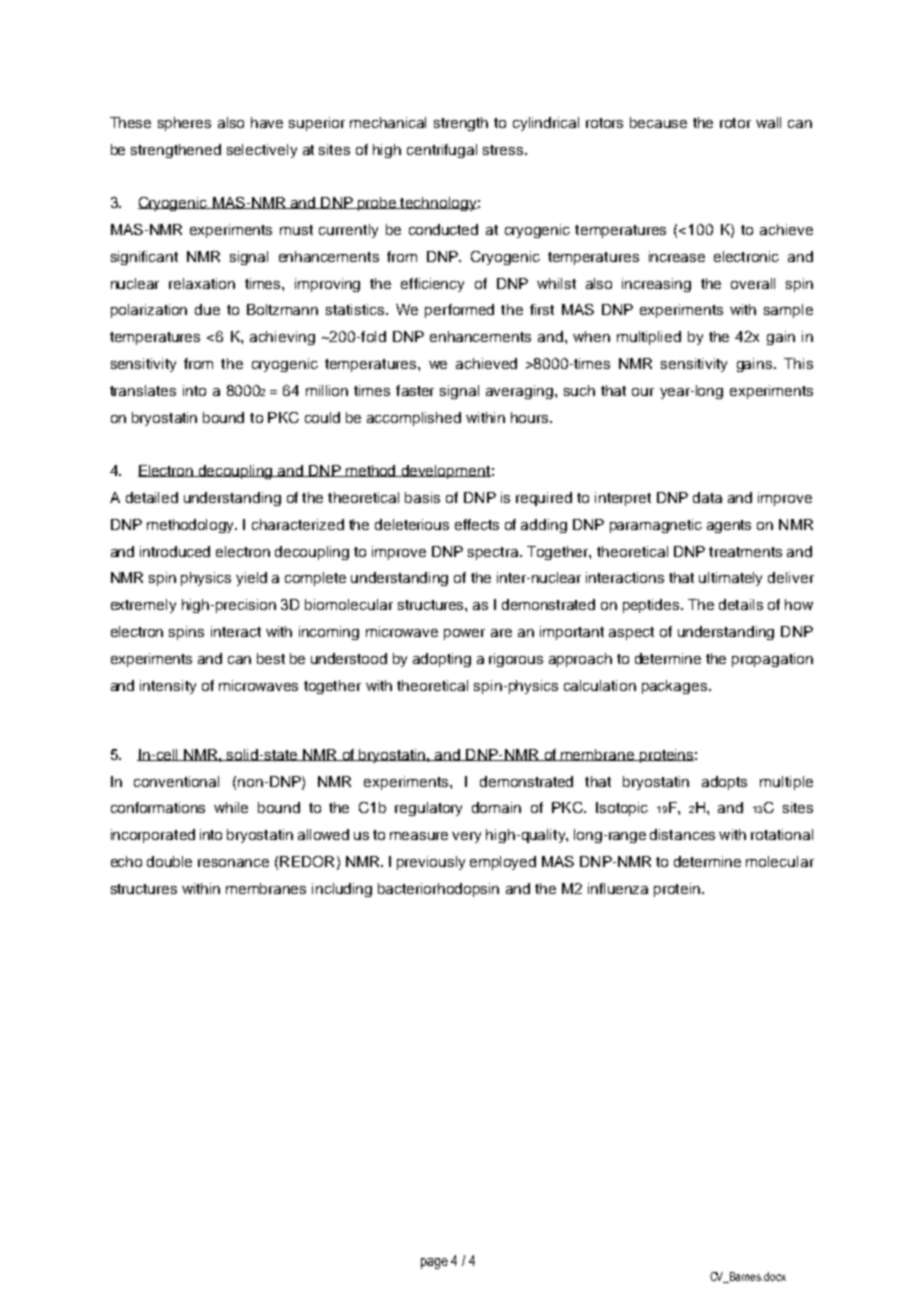 This document has width=924, height=1308. I want to click on packages, so click(676, 687).
